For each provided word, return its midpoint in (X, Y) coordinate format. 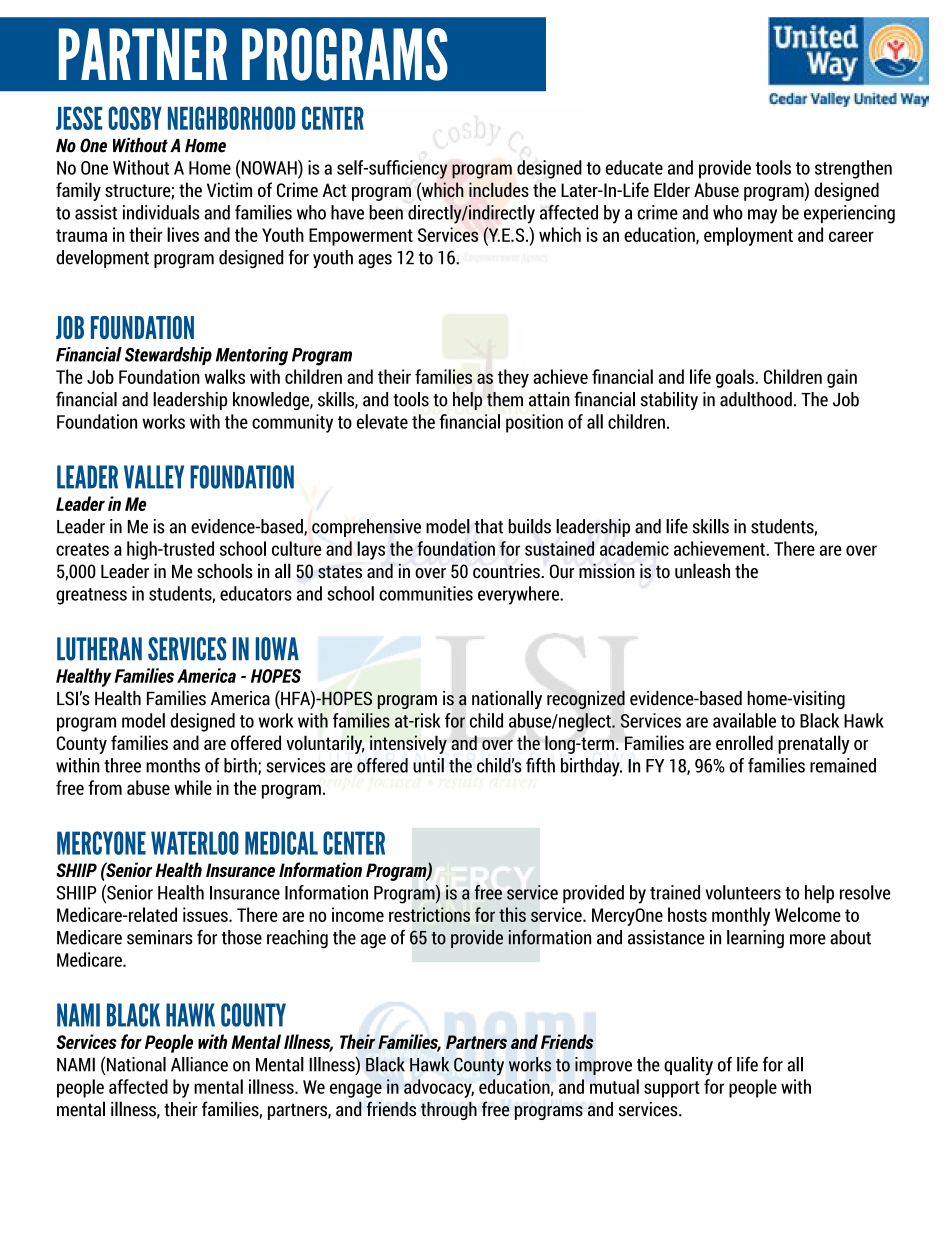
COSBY (135, 118)
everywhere (520, 595)
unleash (702, 571)
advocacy (439, 1088)
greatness (91, 596)
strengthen (853, 169)
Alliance (199, 1064)
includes (499, 189)
